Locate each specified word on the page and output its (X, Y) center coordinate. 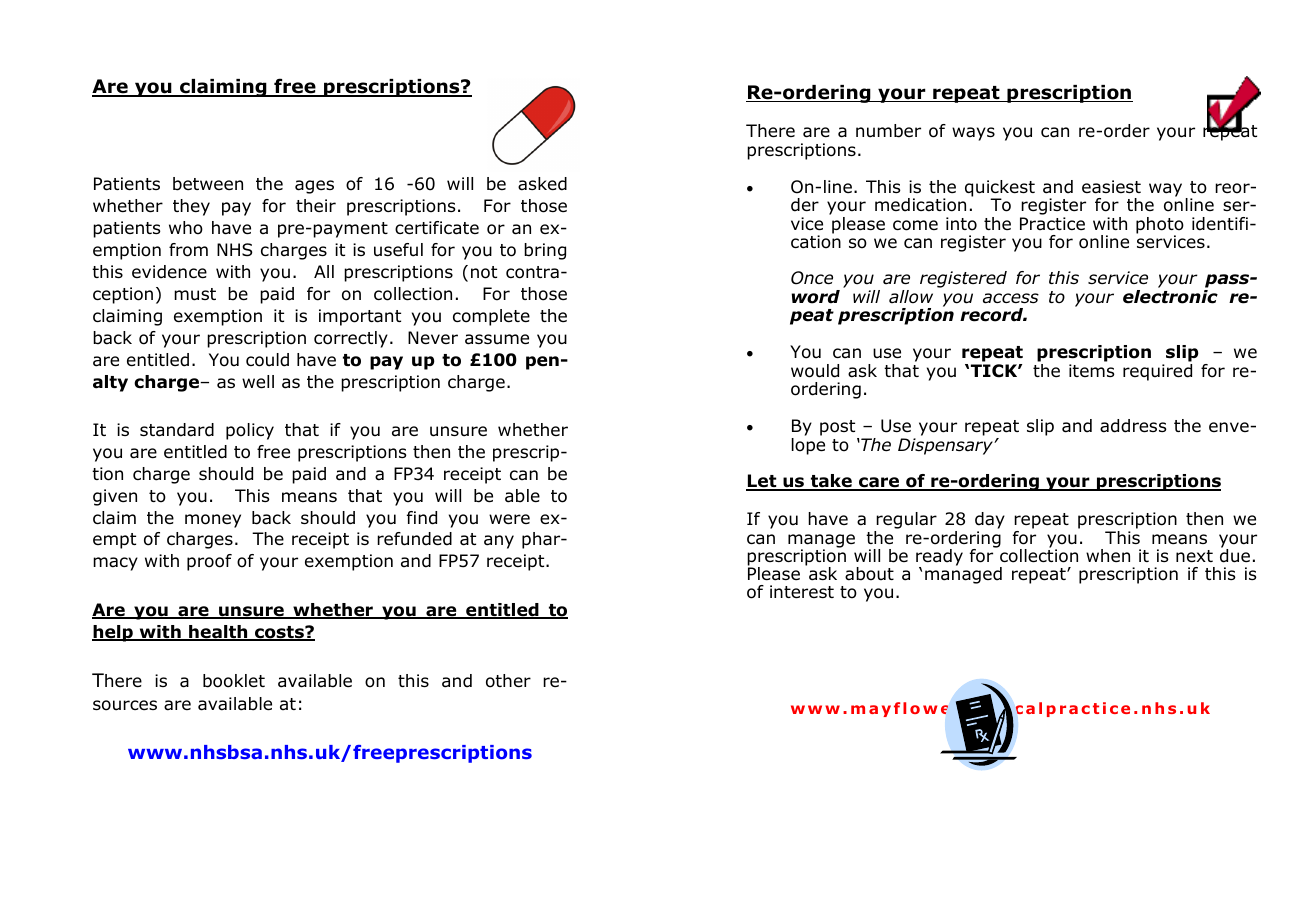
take (831, 482)
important (360, 317)
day (990, 522)
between (208, 184)
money (213, 521)
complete (491, 317)
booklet (234, 681)
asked (542, 184)
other (508, 681)
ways (973, 134)
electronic (1170, 297)
